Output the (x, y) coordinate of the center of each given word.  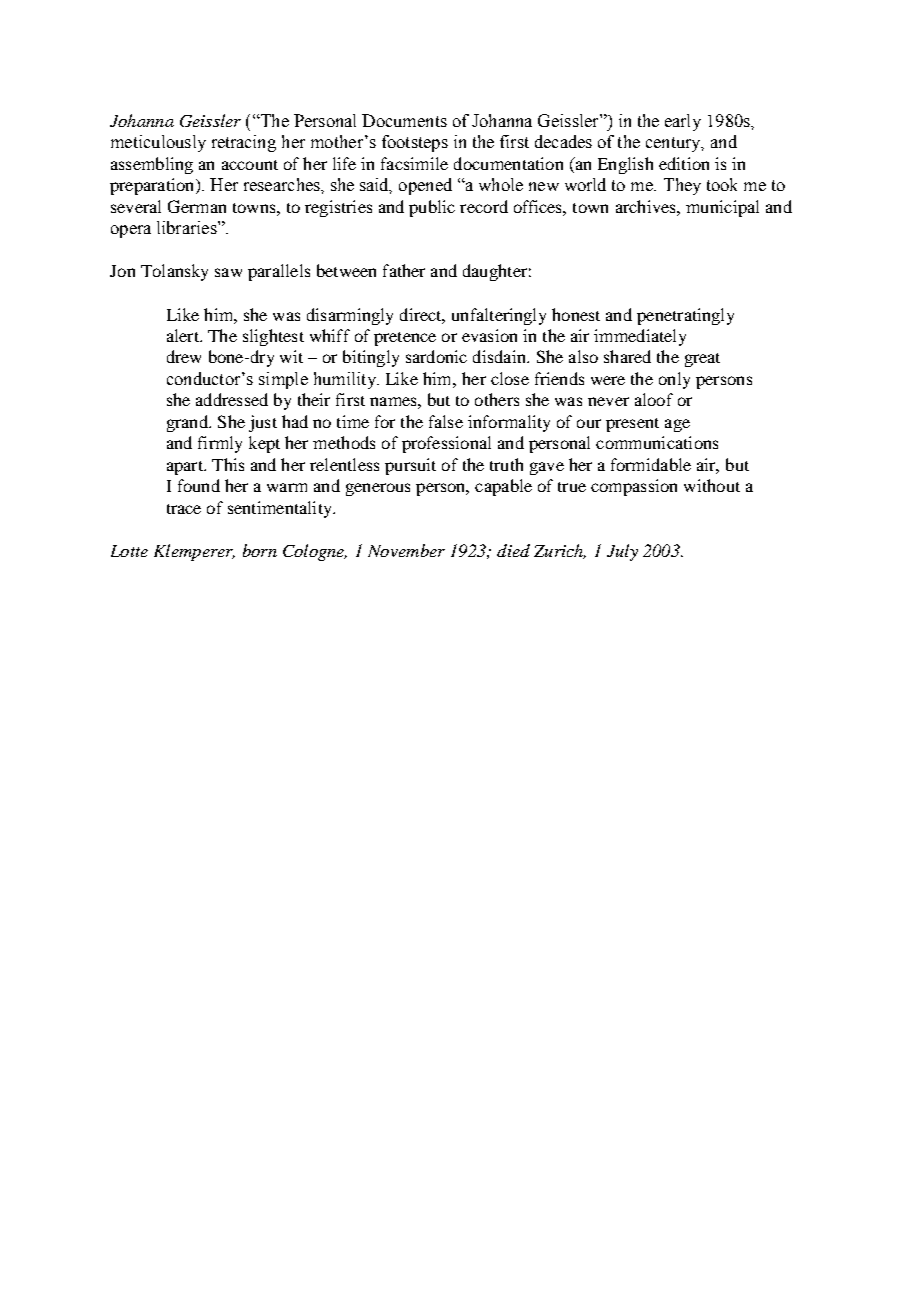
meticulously (158, 143)
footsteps (415, 143)
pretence (405, 339)
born (260, 550)
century (674, 144)
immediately (640, 337)
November (406, 550)
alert (184, 335)
